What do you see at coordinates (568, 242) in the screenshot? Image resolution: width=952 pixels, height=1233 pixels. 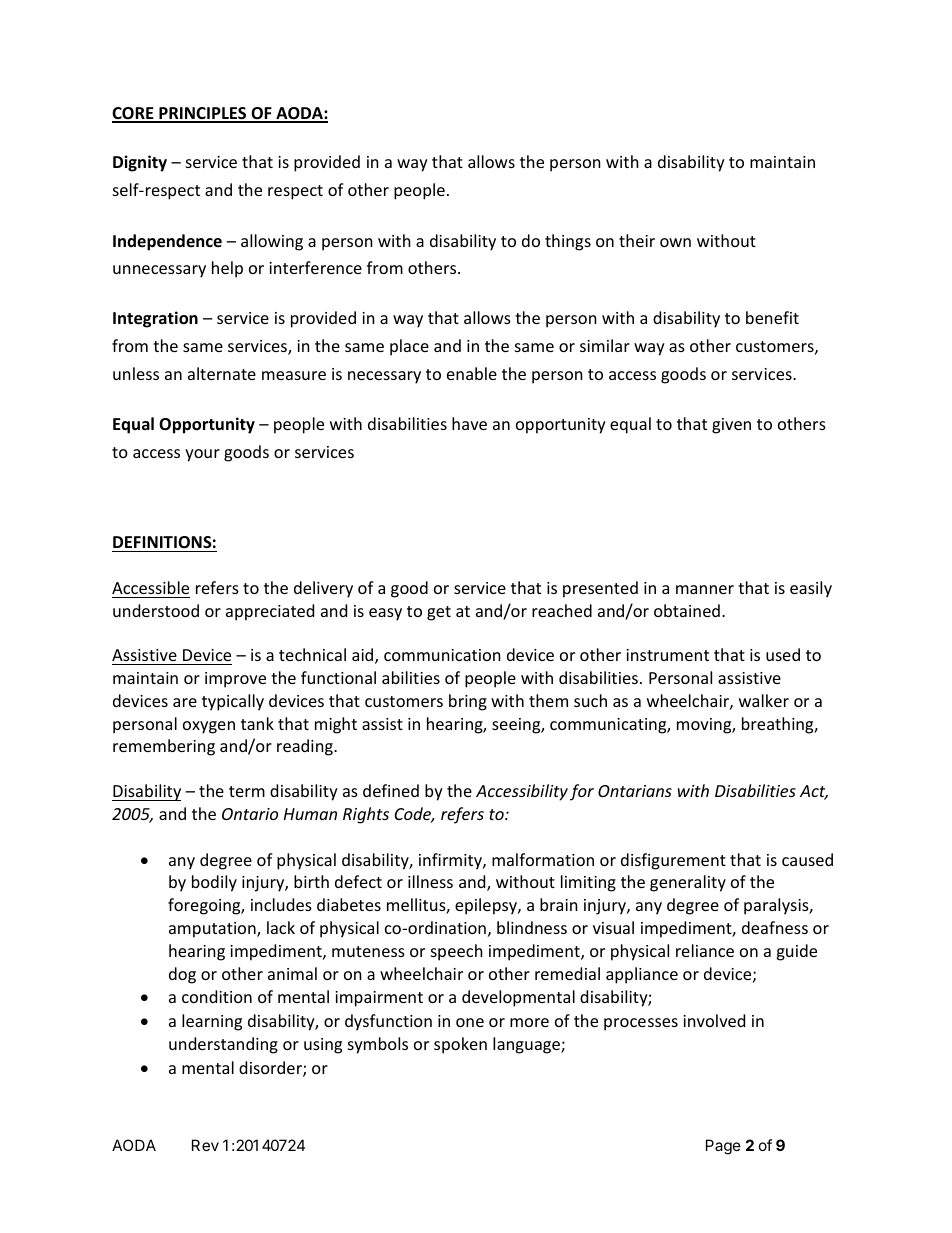 I see `things` at bounding box center [568, 242].
